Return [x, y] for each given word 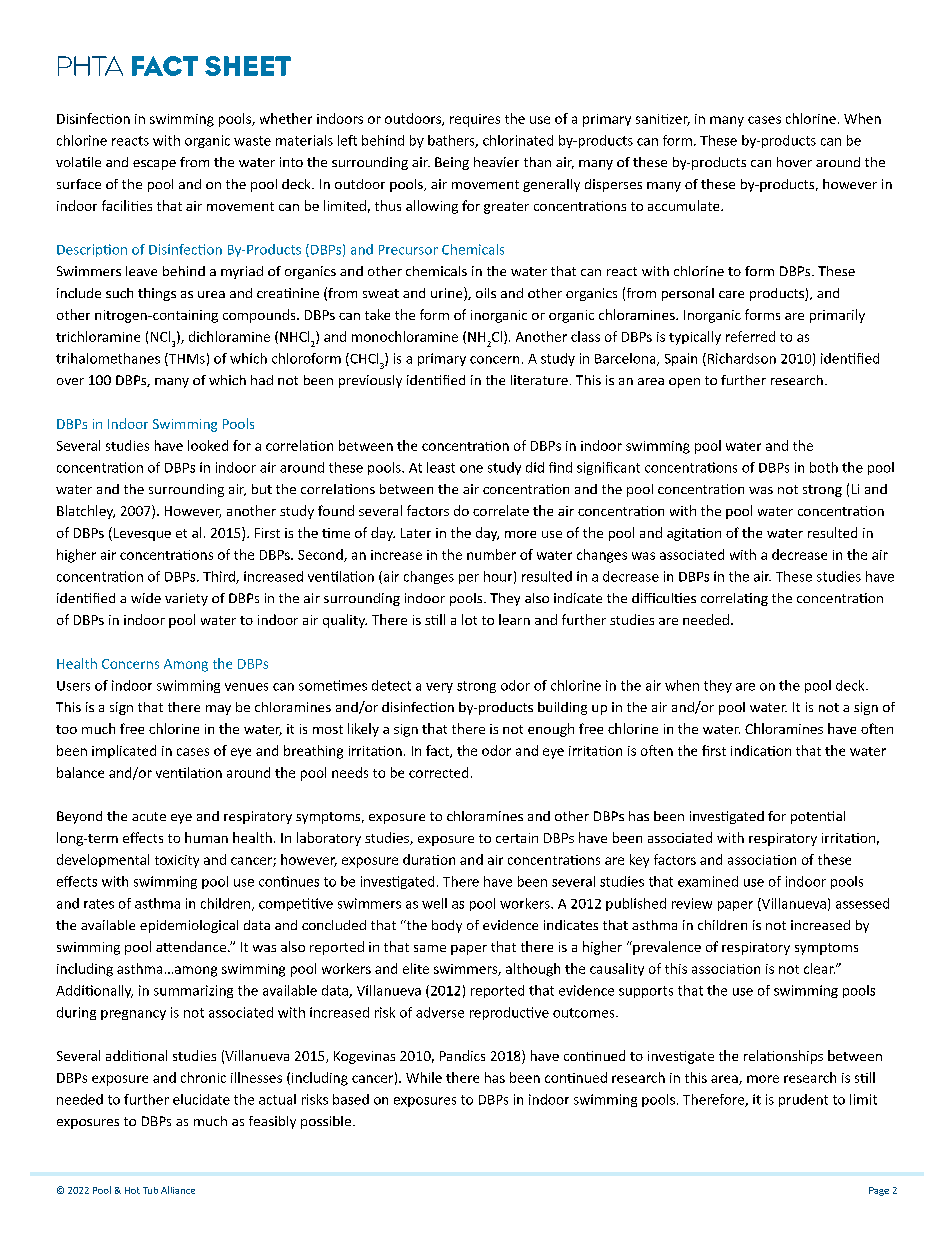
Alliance [178, 1190]
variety [186, 599]
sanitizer [663, 120]
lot [469, 619]
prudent [803, 1100]
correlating [734, 599]
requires [475, 120]
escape [154, 165]
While [424, 1077]
